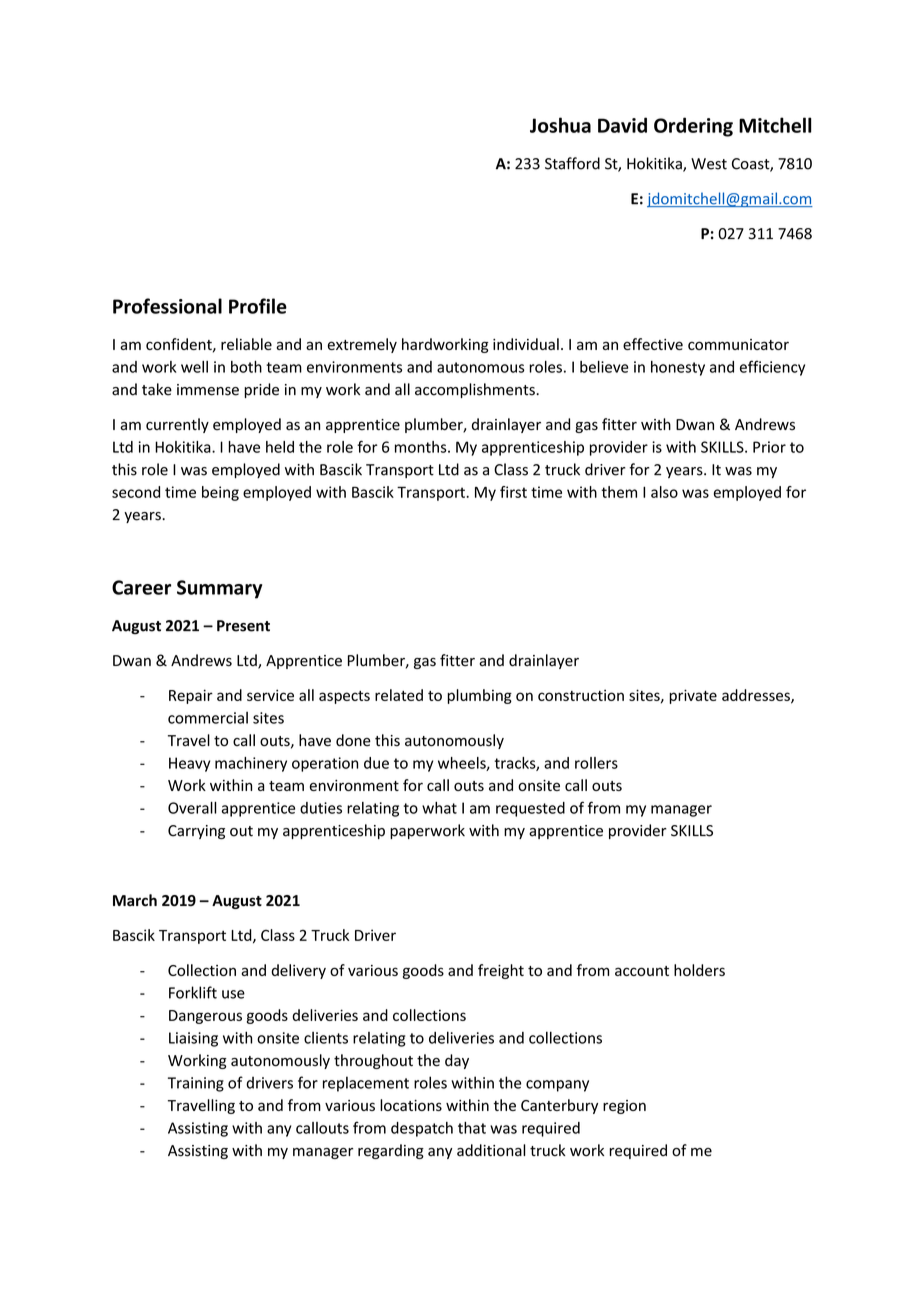 The image size is (924, 1308). What do you see at coordinates (693, 696) in the image?
I see `private` at bounding box center [693, 696].
